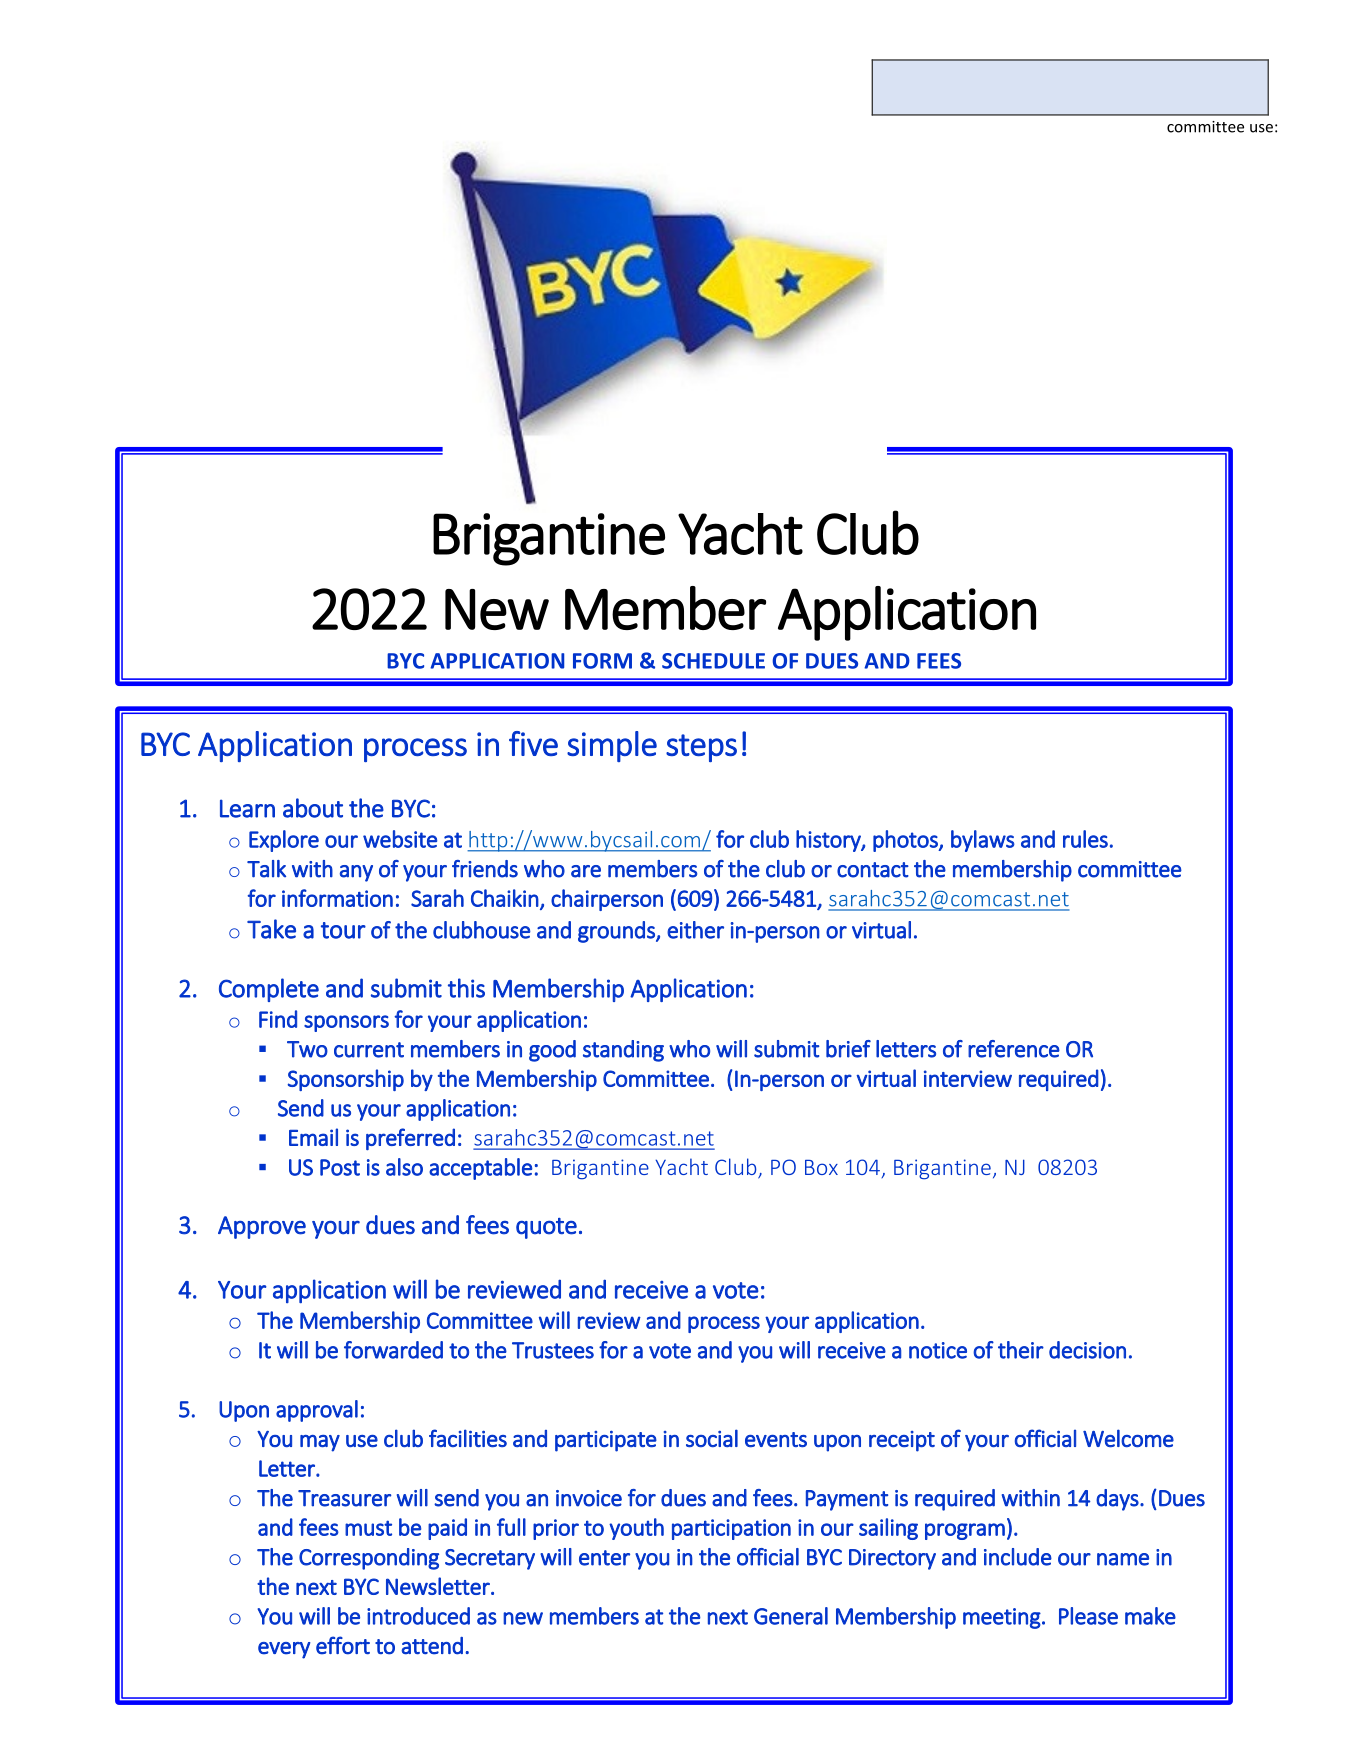  Describe the element at coordinates (713, 661) in the document. I see `SCHEDULE` at that location.
